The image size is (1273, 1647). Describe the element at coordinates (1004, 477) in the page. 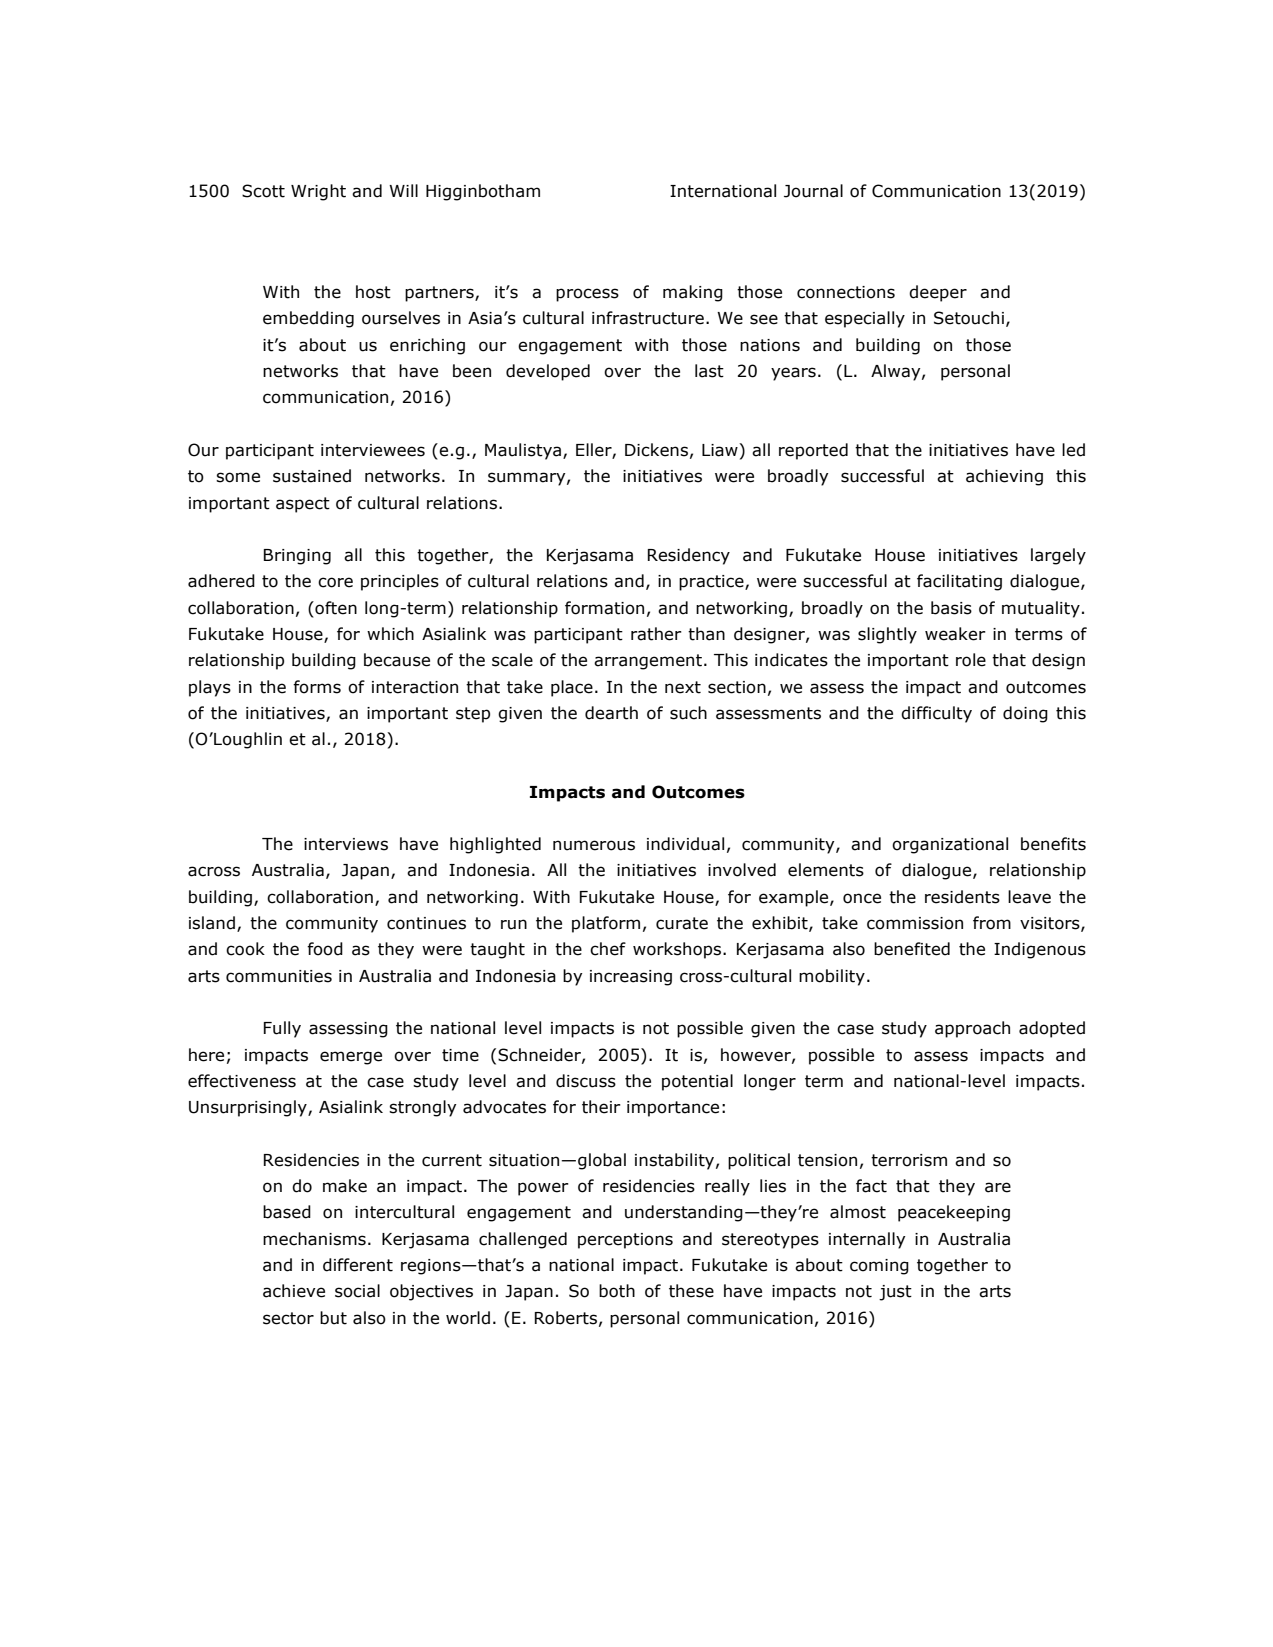

I see `achieving` at that location.
